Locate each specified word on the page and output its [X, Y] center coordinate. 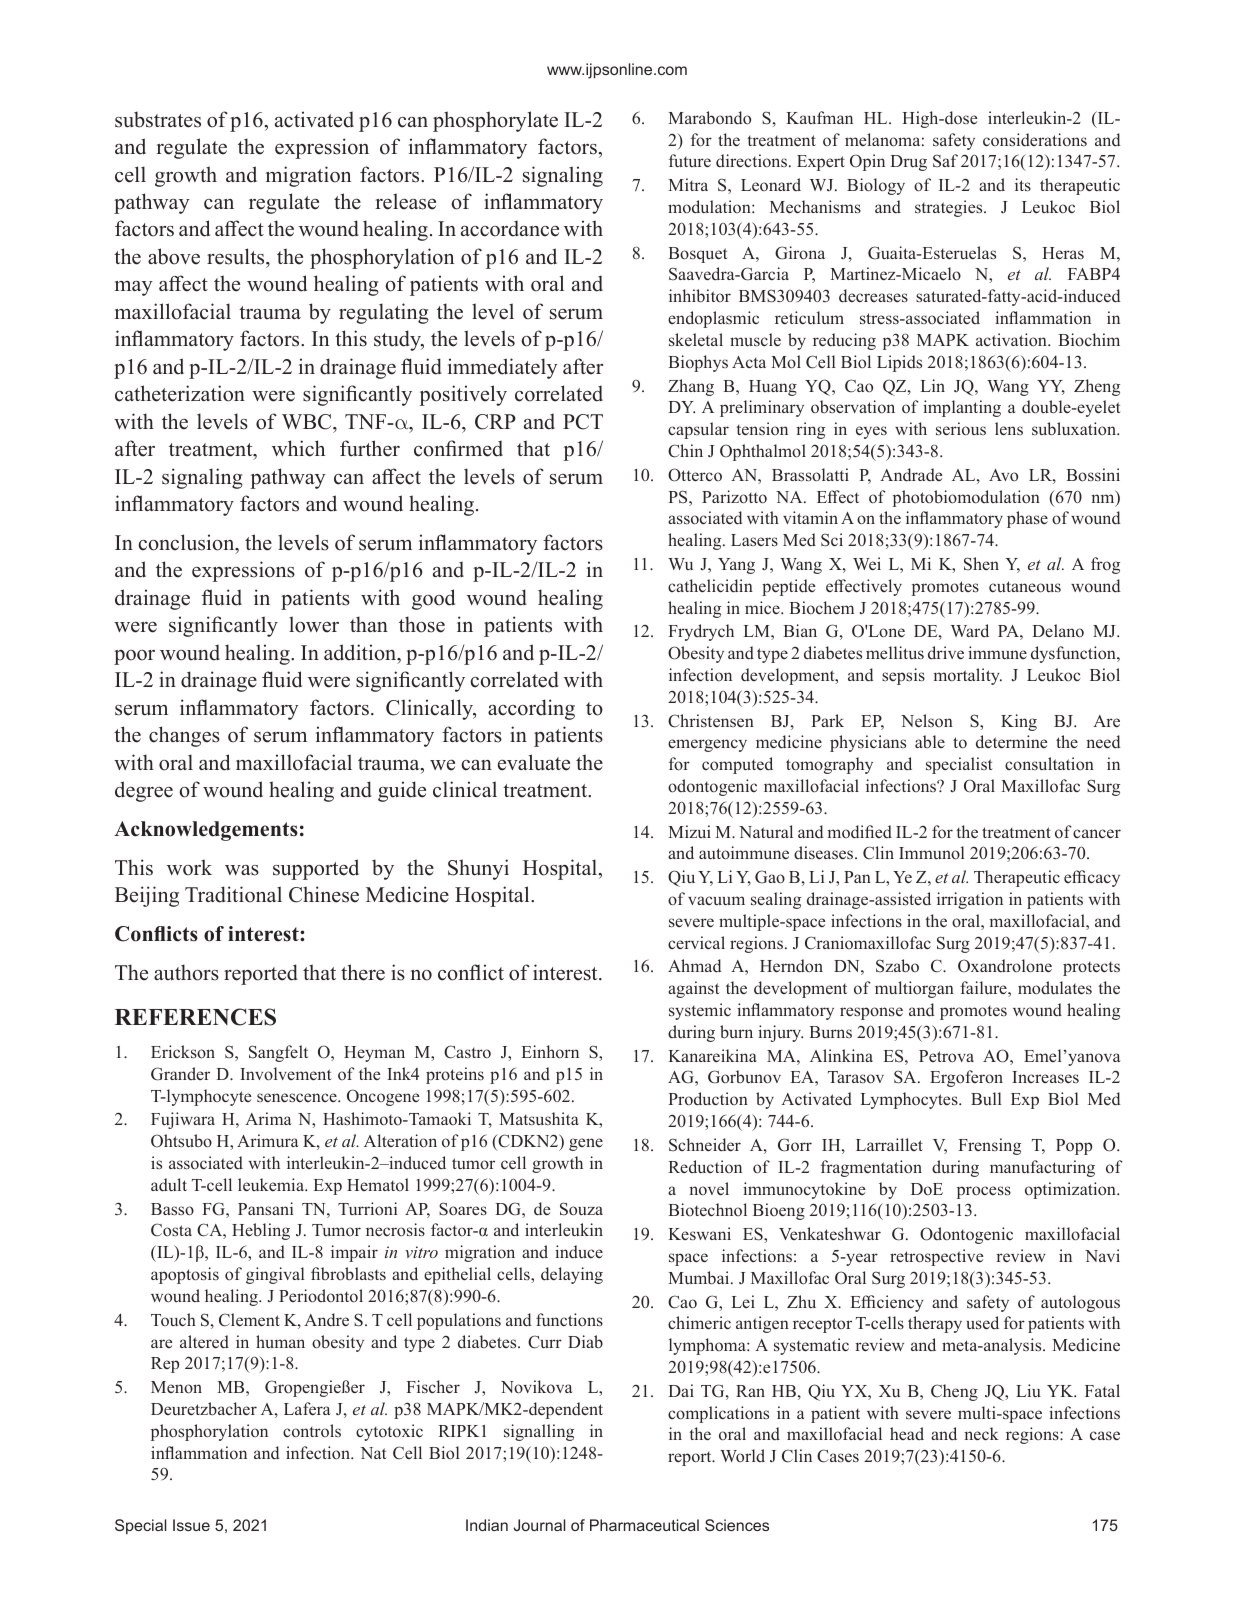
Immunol [932, 853]
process [984, 1192]
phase [1027, 519]
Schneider [705, 1145]
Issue [191, 1525]
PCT [583, 422]
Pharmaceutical [644, 1525]
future [690, 160]
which [298, 448]
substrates [158, 119]
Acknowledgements [206, 831]
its [1023, 185]
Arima [268, 1118]
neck [981, 1433]
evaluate [534, 762]
